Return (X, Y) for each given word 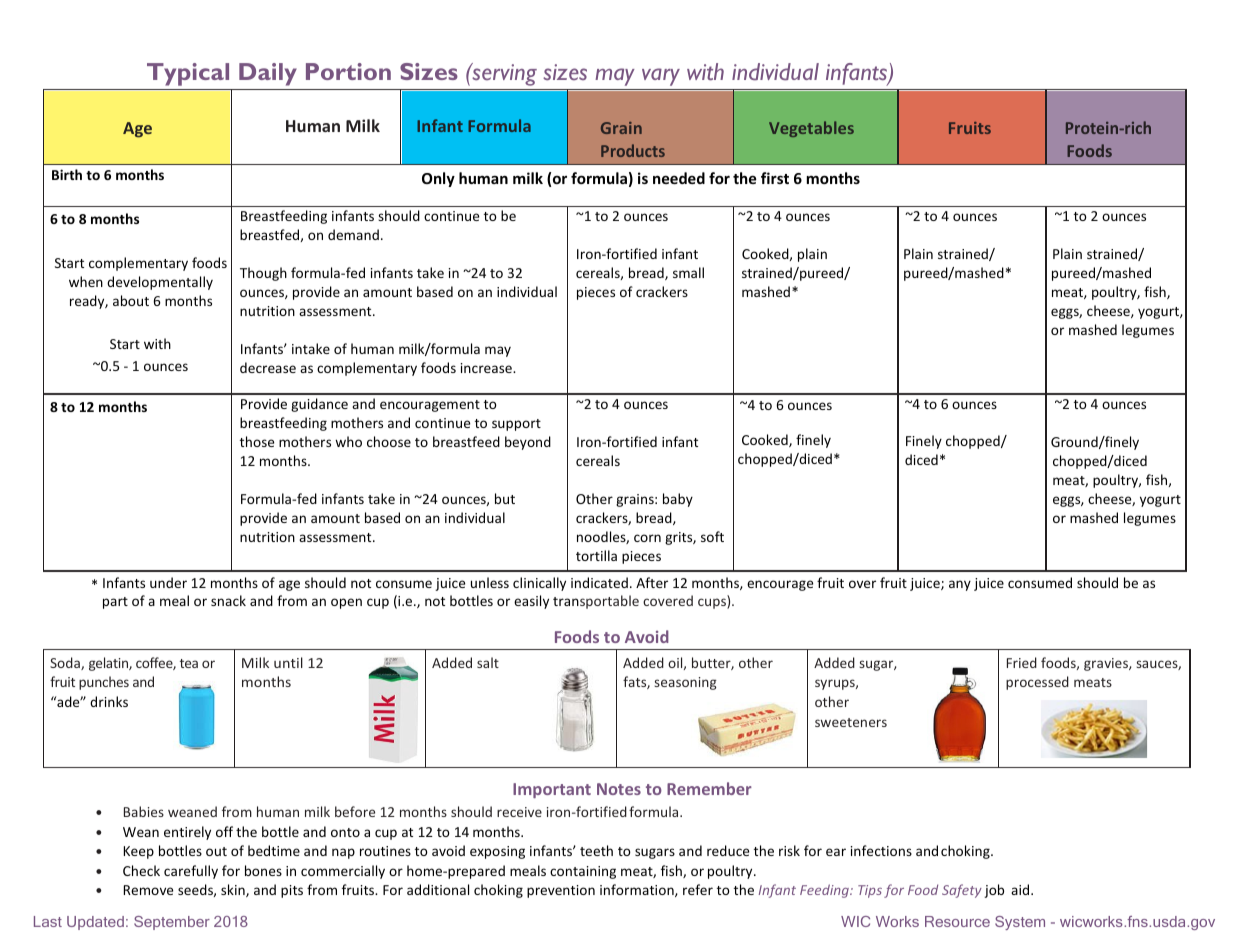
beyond (528, 443)
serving (503, 74)
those (257, 441)
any (960, 585)
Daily (268, 74)
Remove (148, 890)
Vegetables (811, 129)
